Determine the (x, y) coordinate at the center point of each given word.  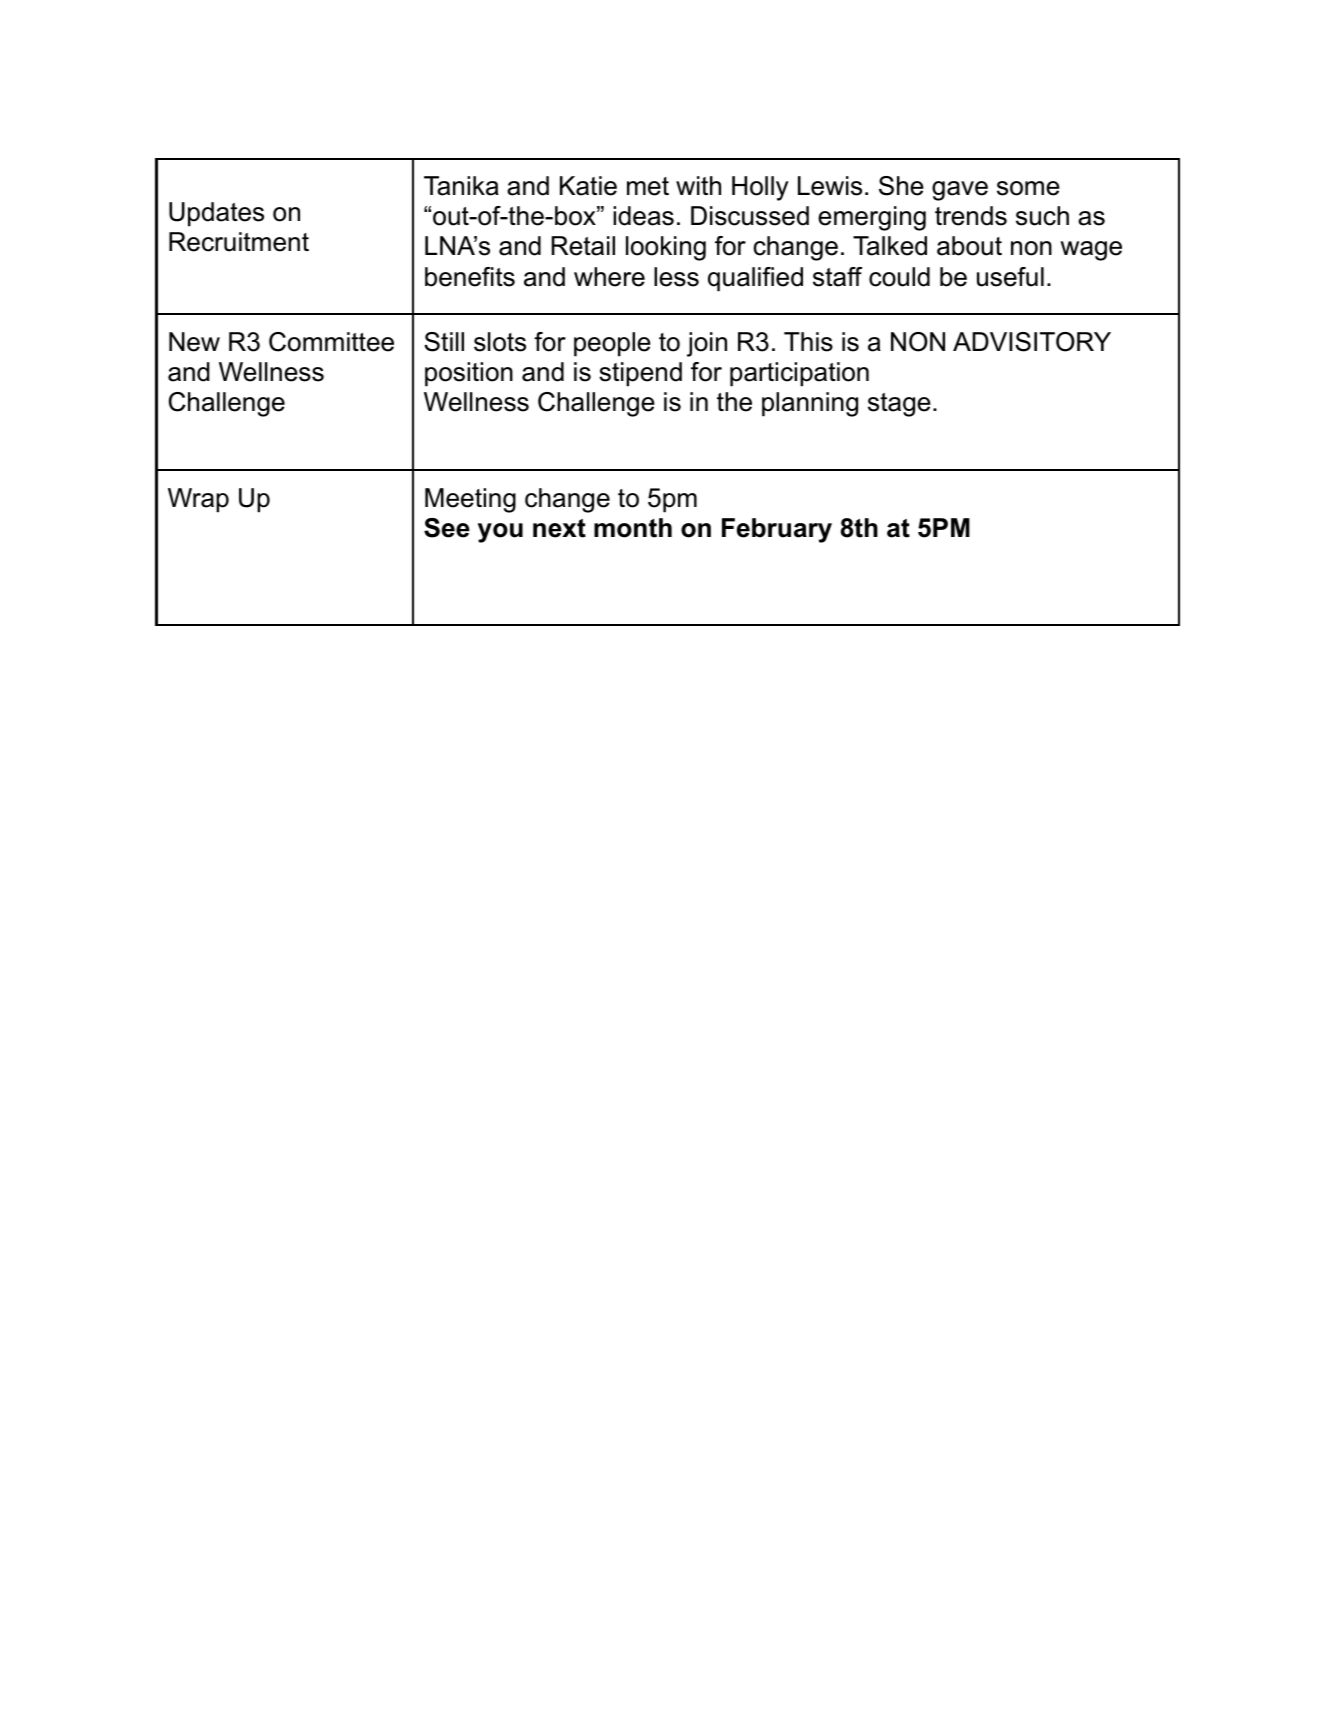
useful (1010, 277)
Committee (331, 342)
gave (960, 191)
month (633, 528)
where (609, 277)
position (469, 374)
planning (810, 404)
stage (899, 405)
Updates (216, 214)
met (648, 186)
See (447, 528)
